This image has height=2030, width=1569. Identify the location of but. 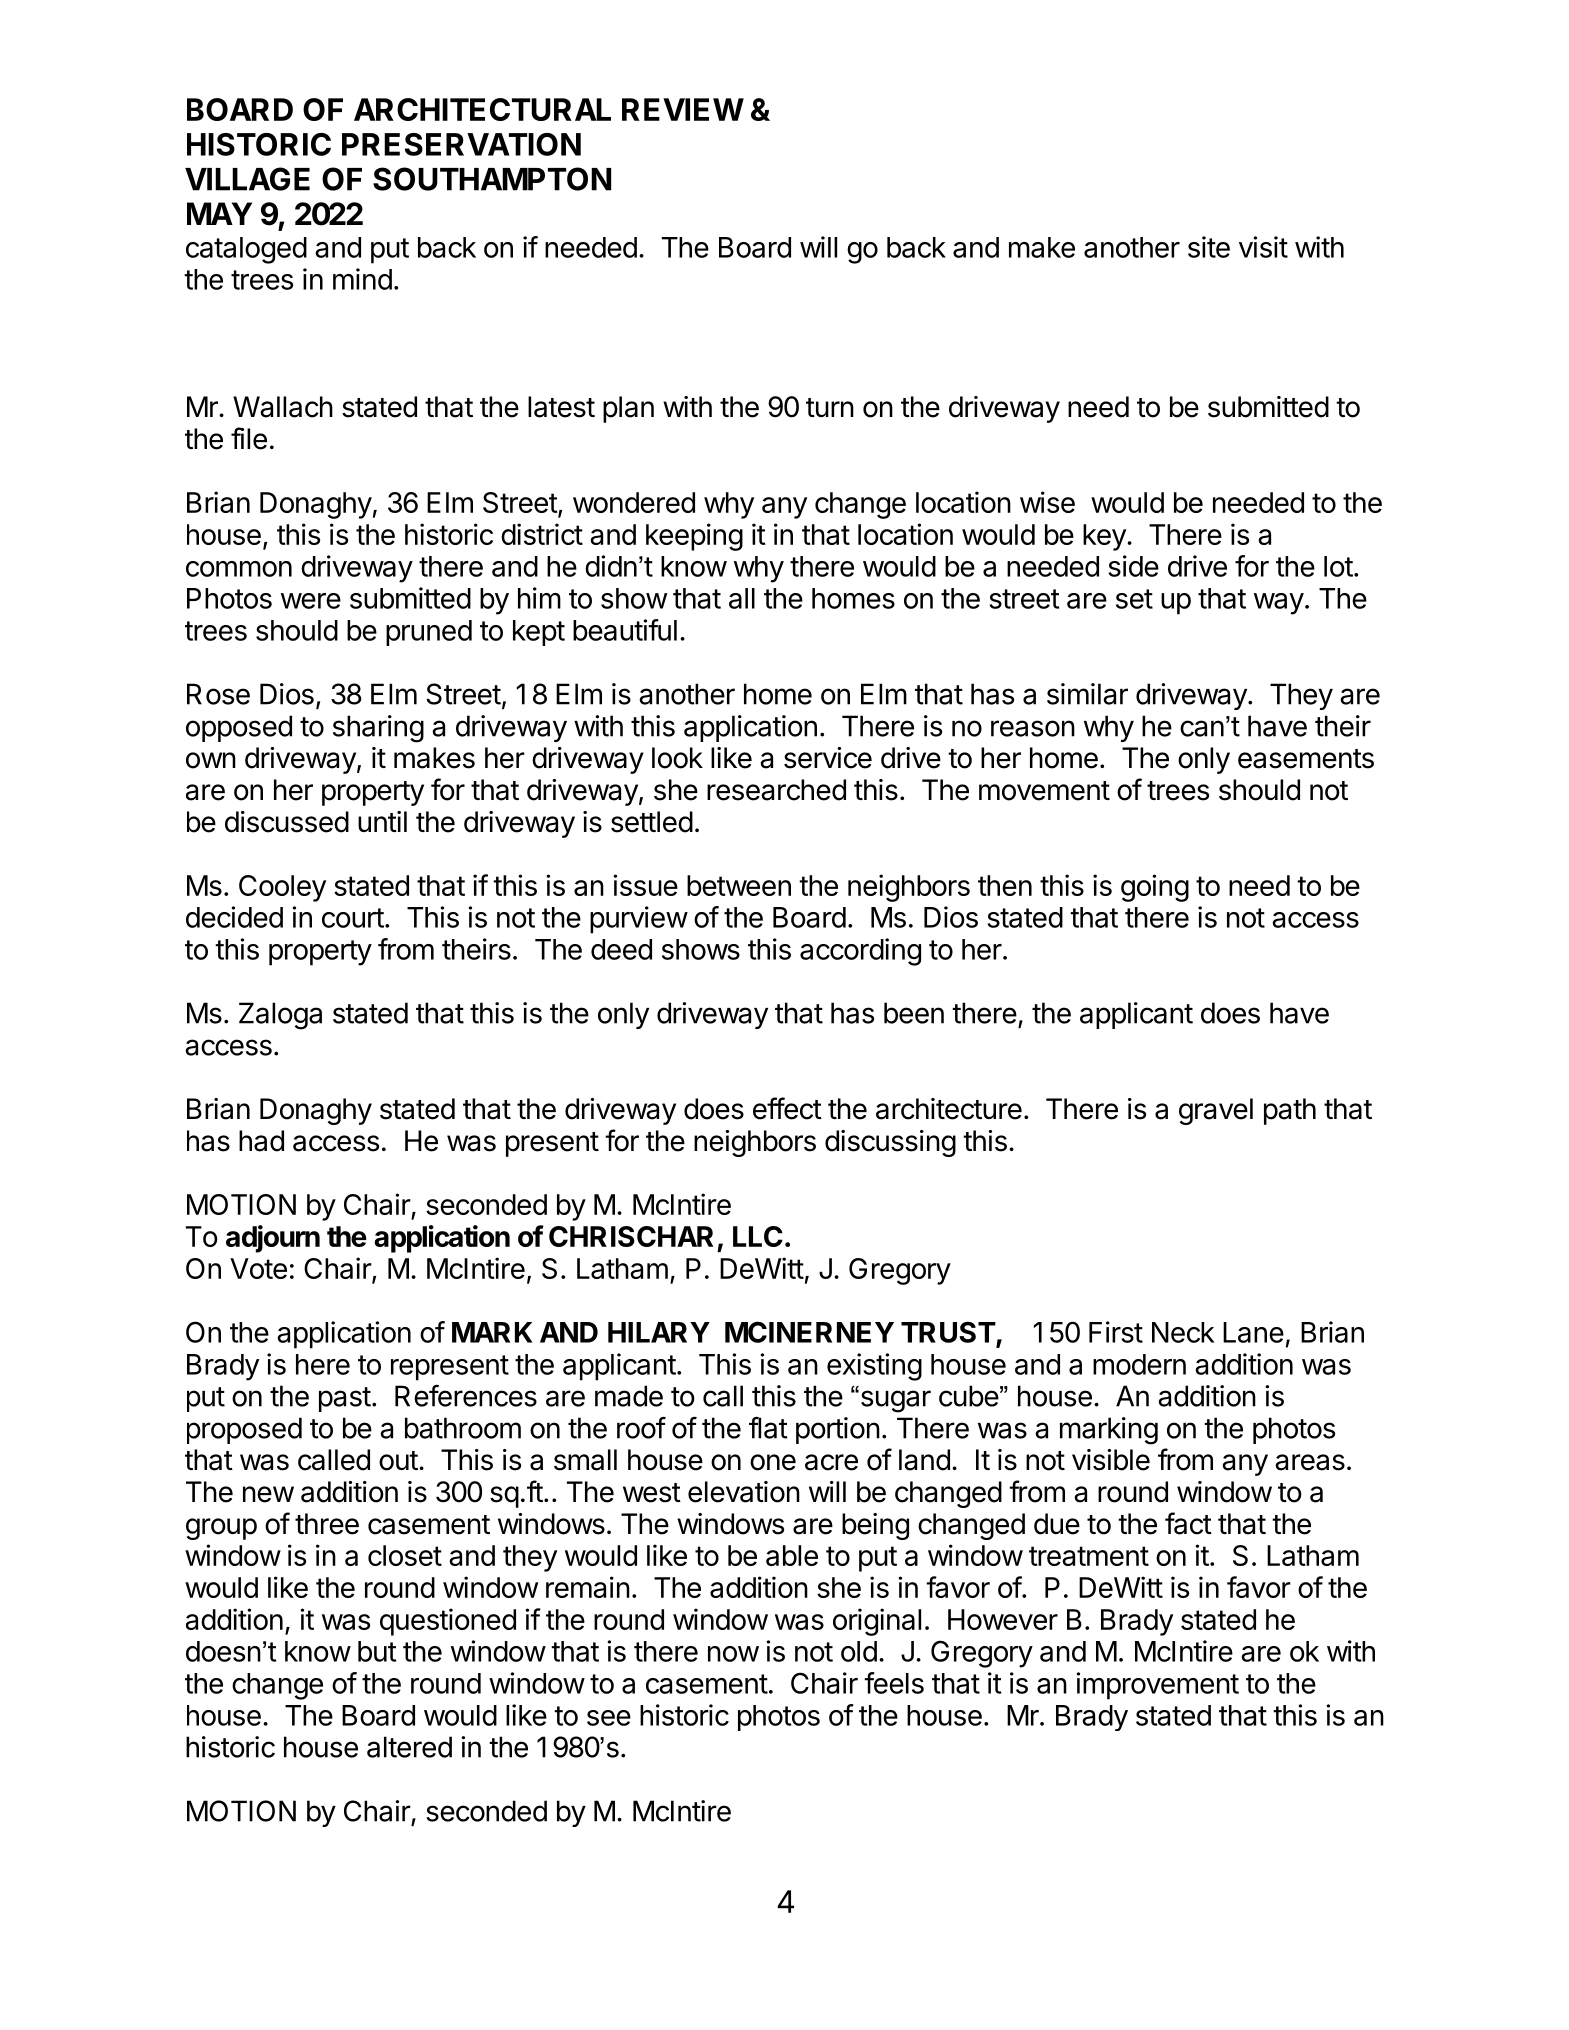
(377, 1651).
